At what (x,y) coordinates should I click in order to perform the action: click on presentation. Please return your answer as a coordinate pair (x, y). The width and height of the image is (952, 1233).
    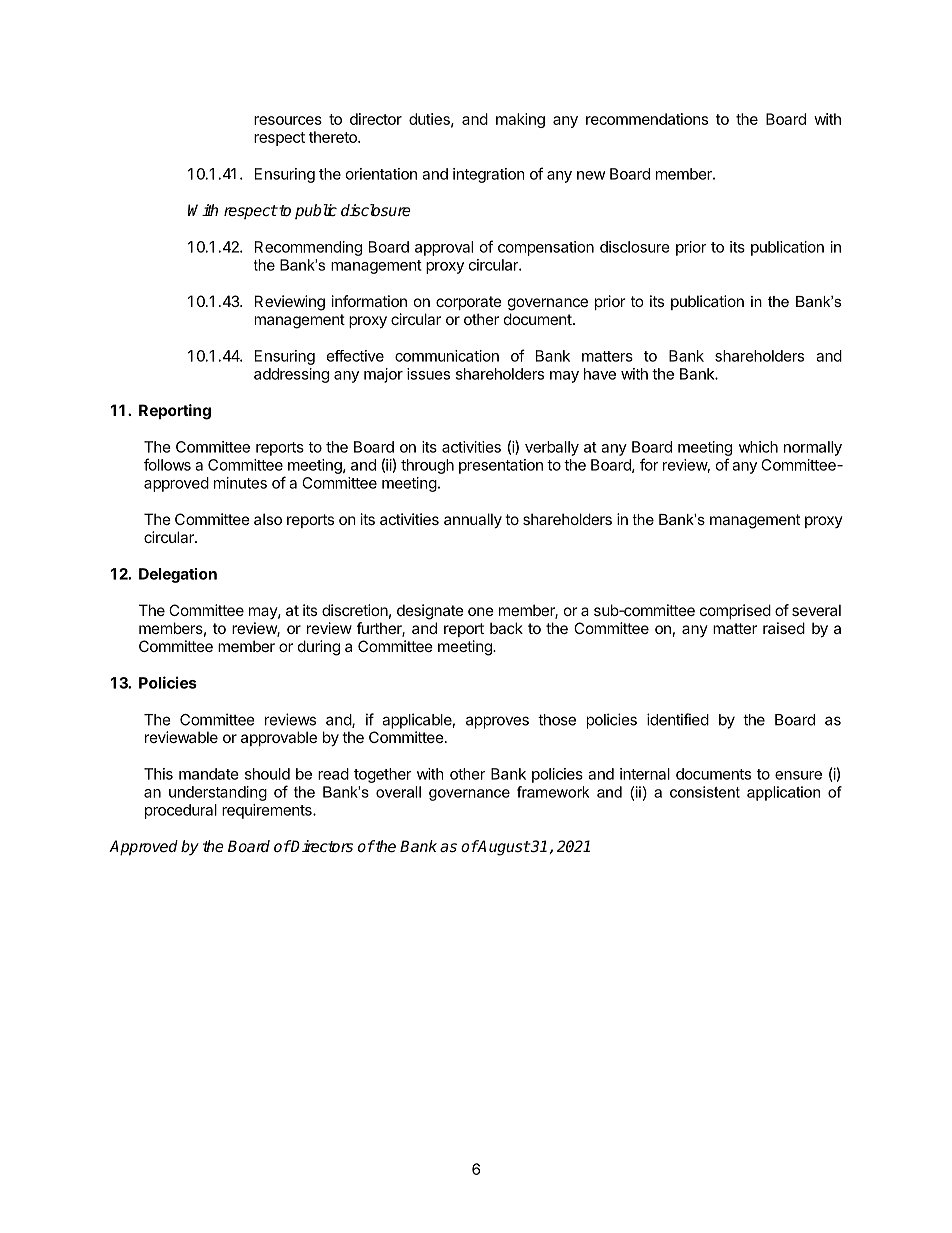
    Looking at the image, I should click on (501, 466).
